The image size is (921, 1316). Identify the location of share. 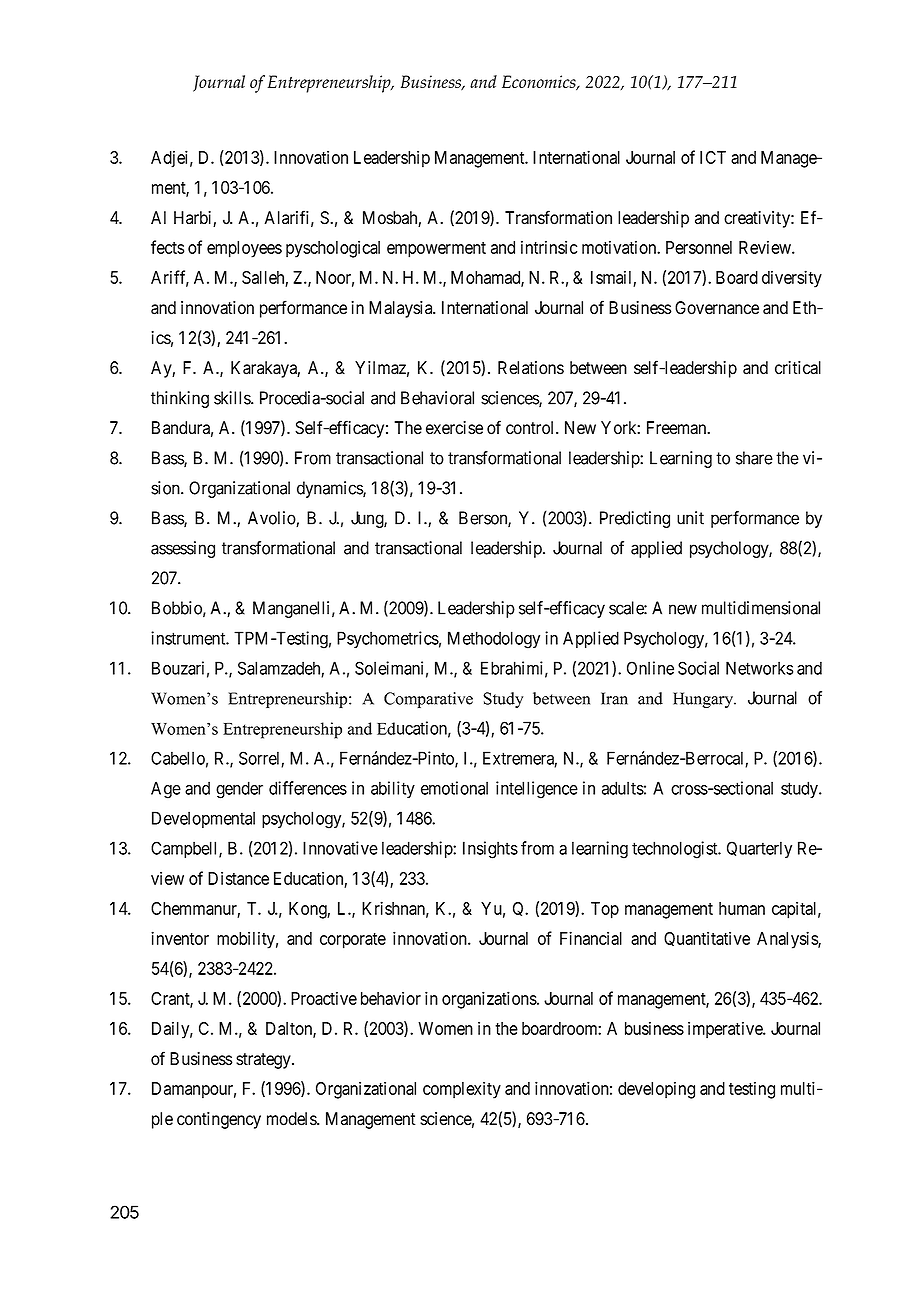
(754, 458).
